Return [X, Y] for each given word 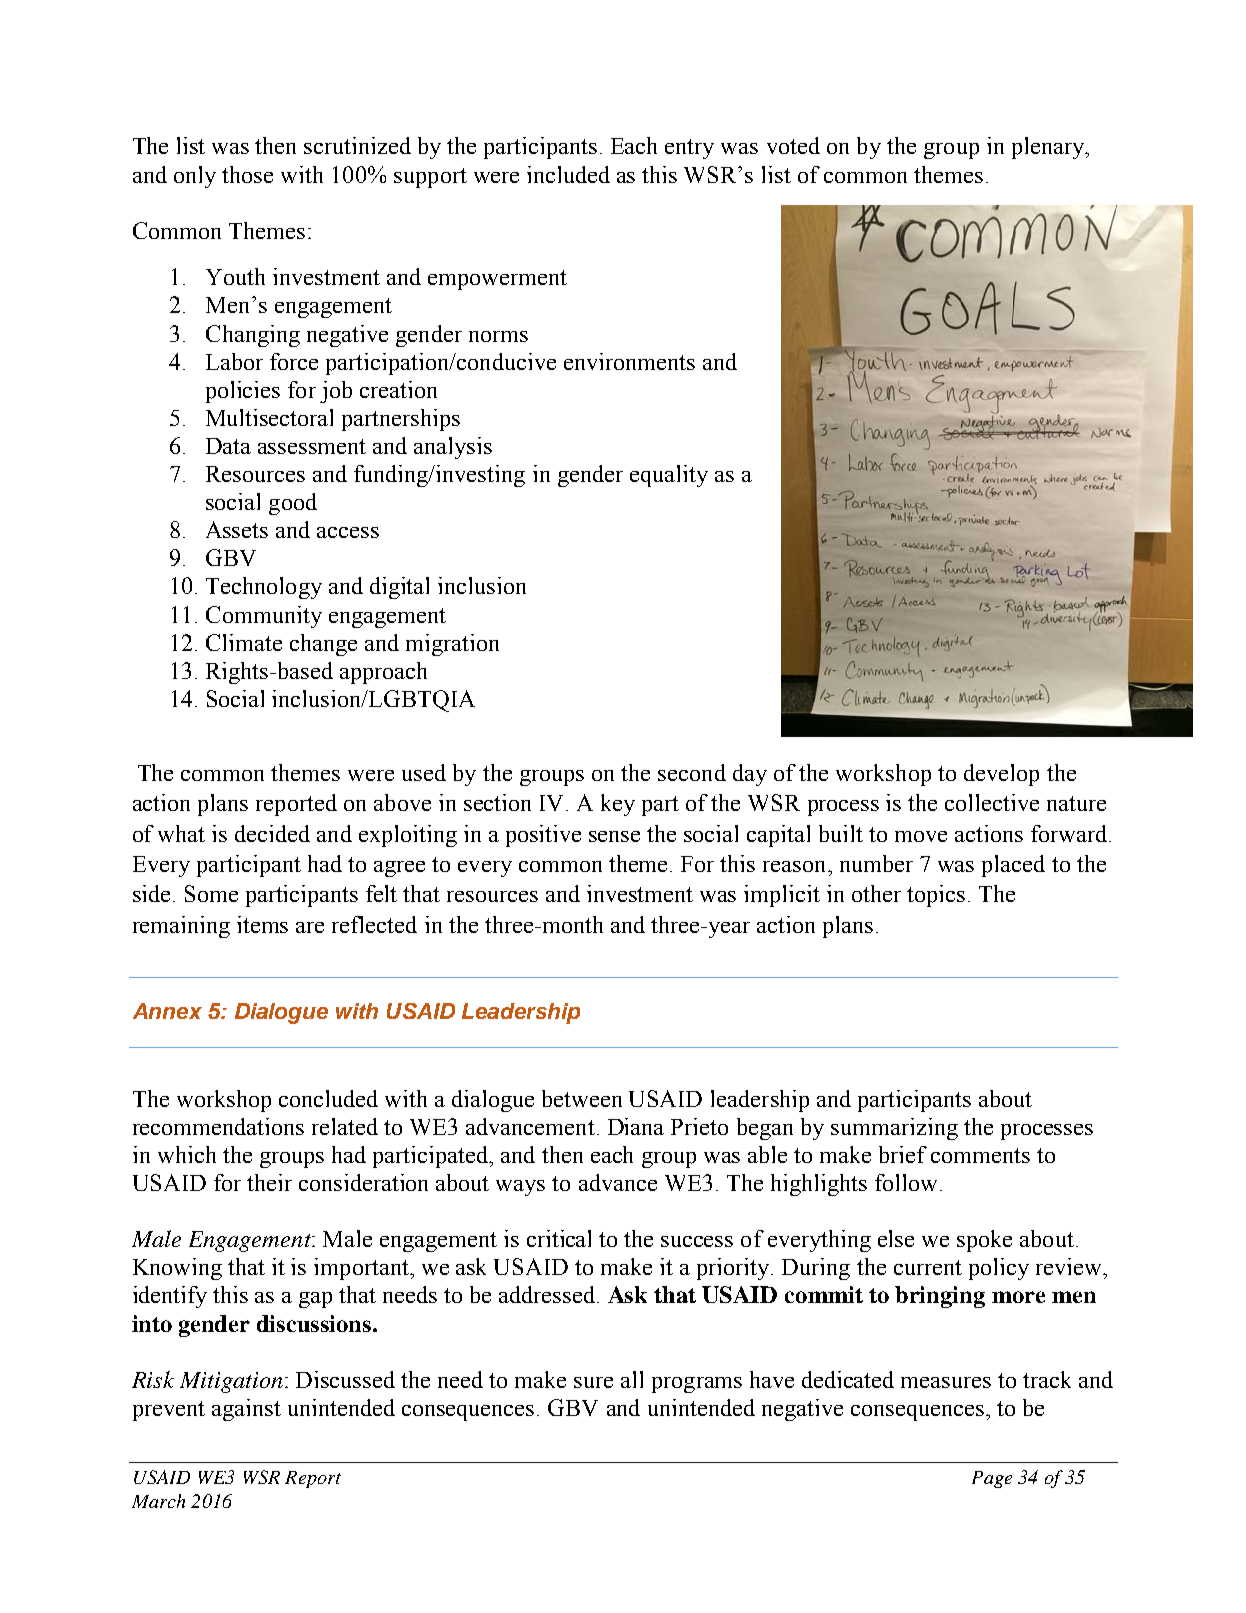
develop [1001, 775]
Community [264, 617]
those [247, 174]
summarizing [894, 1129]
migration [452, 645]
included [568, 174]
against [246, 1410]
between [582, 1098]
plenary [1049, 148]
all [632, 1379]
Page [992, 1479]
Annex [167, 1011]
